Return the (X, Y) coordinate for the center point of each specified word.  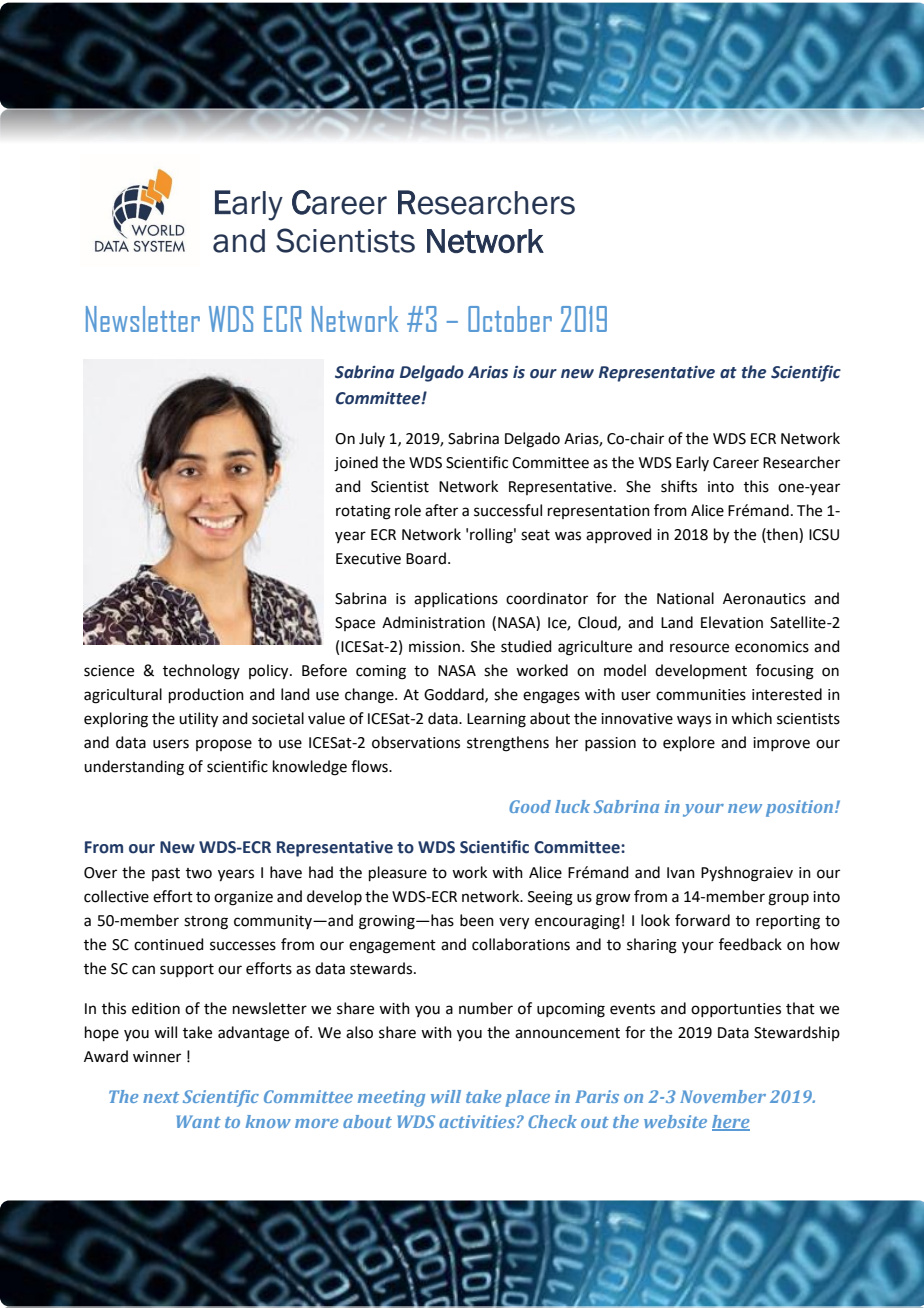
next (161, 1097)
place (528, 1098)
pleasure (398, 873)
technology (201, 672)
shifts (679, 486)
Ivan (681, 873)
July (372, 439)
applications (456, 599)
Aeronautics (764, 599)
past (166, 874)
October (510, 319)
